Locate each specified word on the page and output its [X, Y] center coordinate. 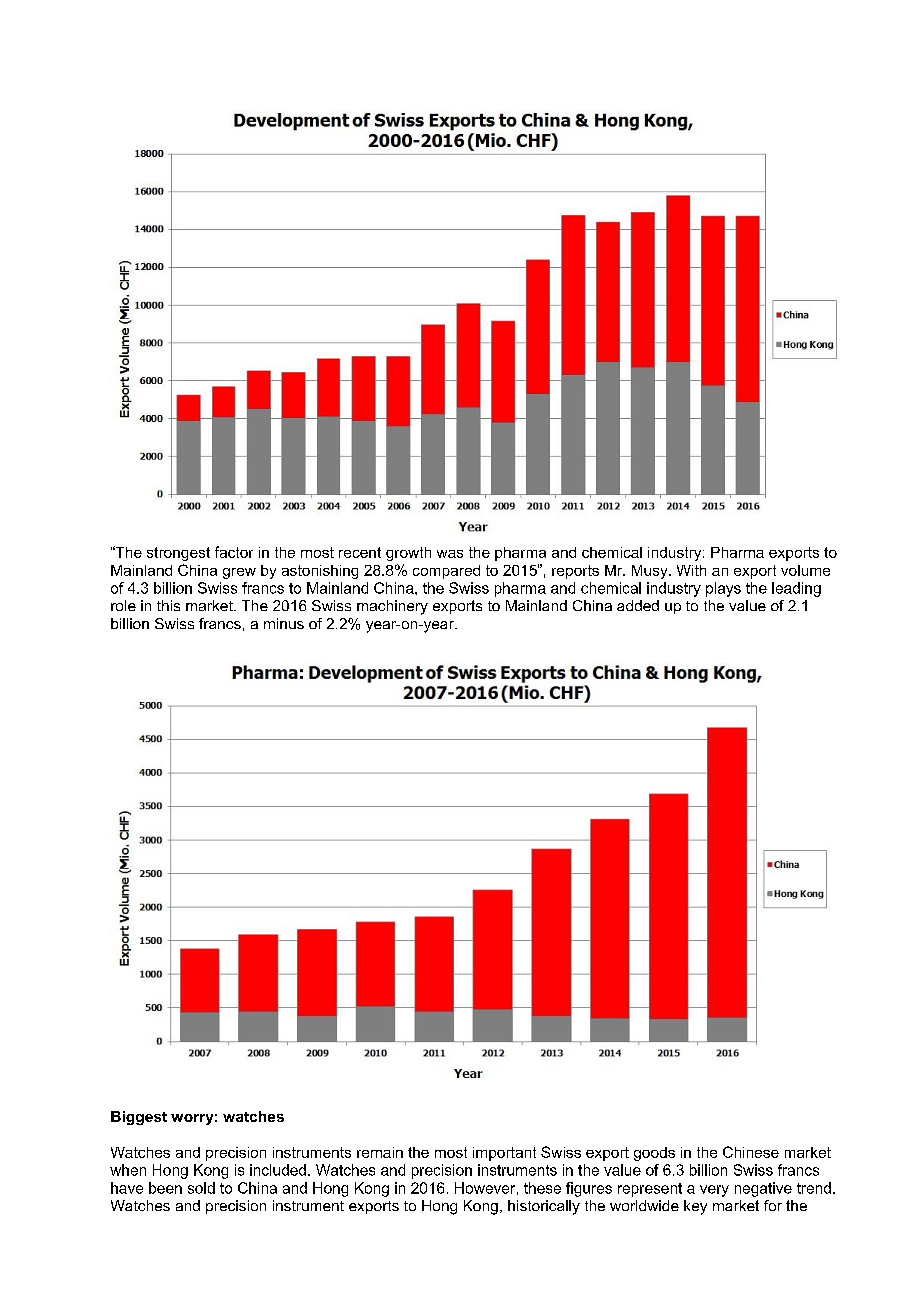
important [504, 1154]
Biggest [139, 1118]
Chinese [751, 1152]
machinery [392, 607]
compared [446, 572]
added [638, 605]
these [542, 1188]
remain [380, 1152]
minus [284, 623]
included [278, 1170]
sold [201, 1188]
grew [239, 573]
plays [723, 589]
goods [654, 1154]
